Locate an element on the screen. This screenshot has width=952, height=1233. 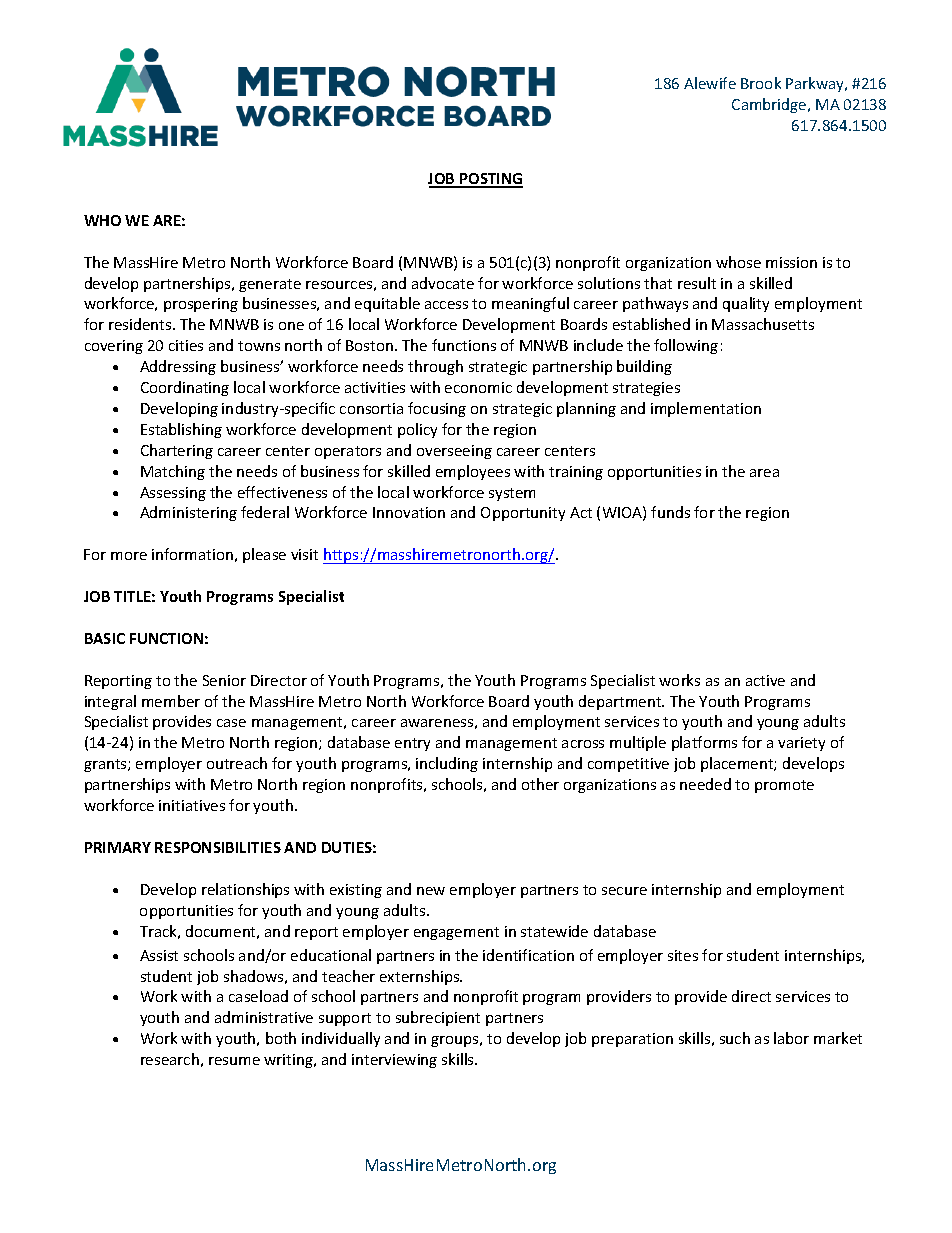
more is located at coordinates (129, 556).
